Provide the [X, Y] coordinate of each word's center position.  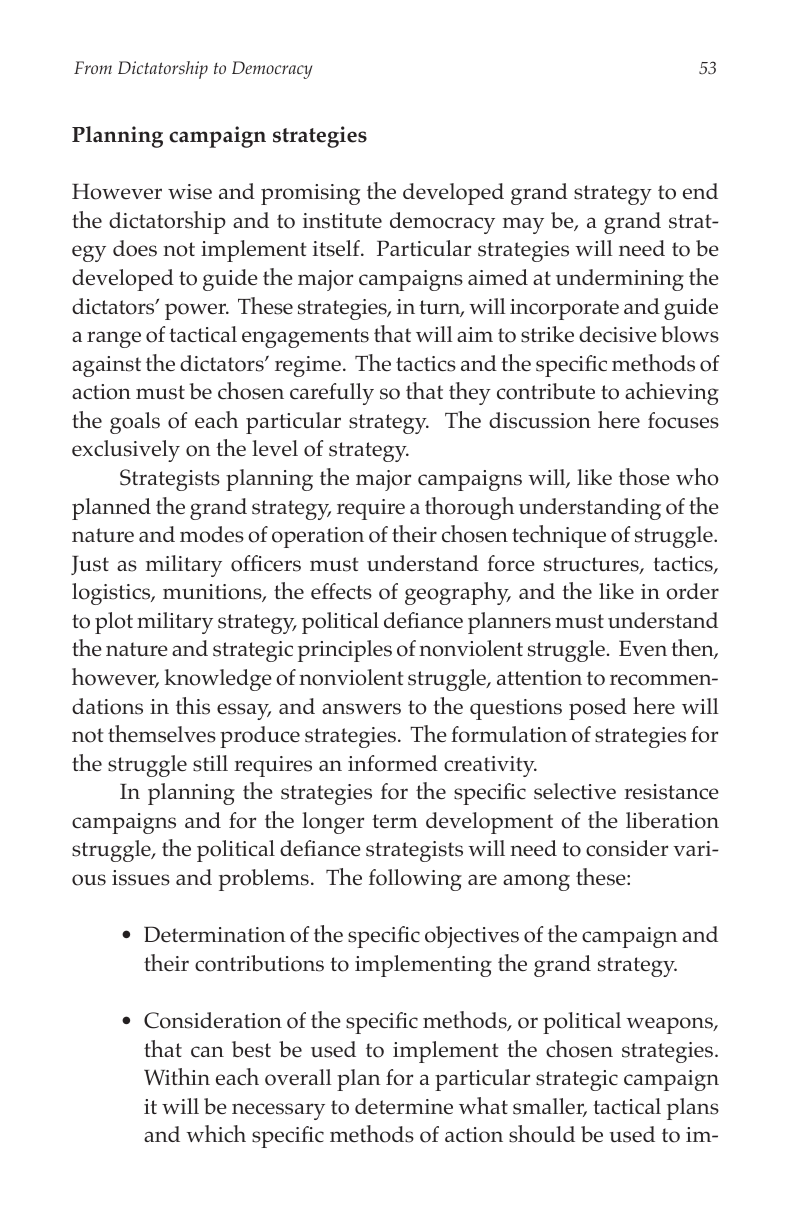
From [93, 67]
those [644, 477]
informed [393, 763]
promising [310, 194]
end [700, 191]
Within [177, 1076]
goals [135, 423]
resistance [671, 792]
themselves [162, 734]
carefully [332, 394]
